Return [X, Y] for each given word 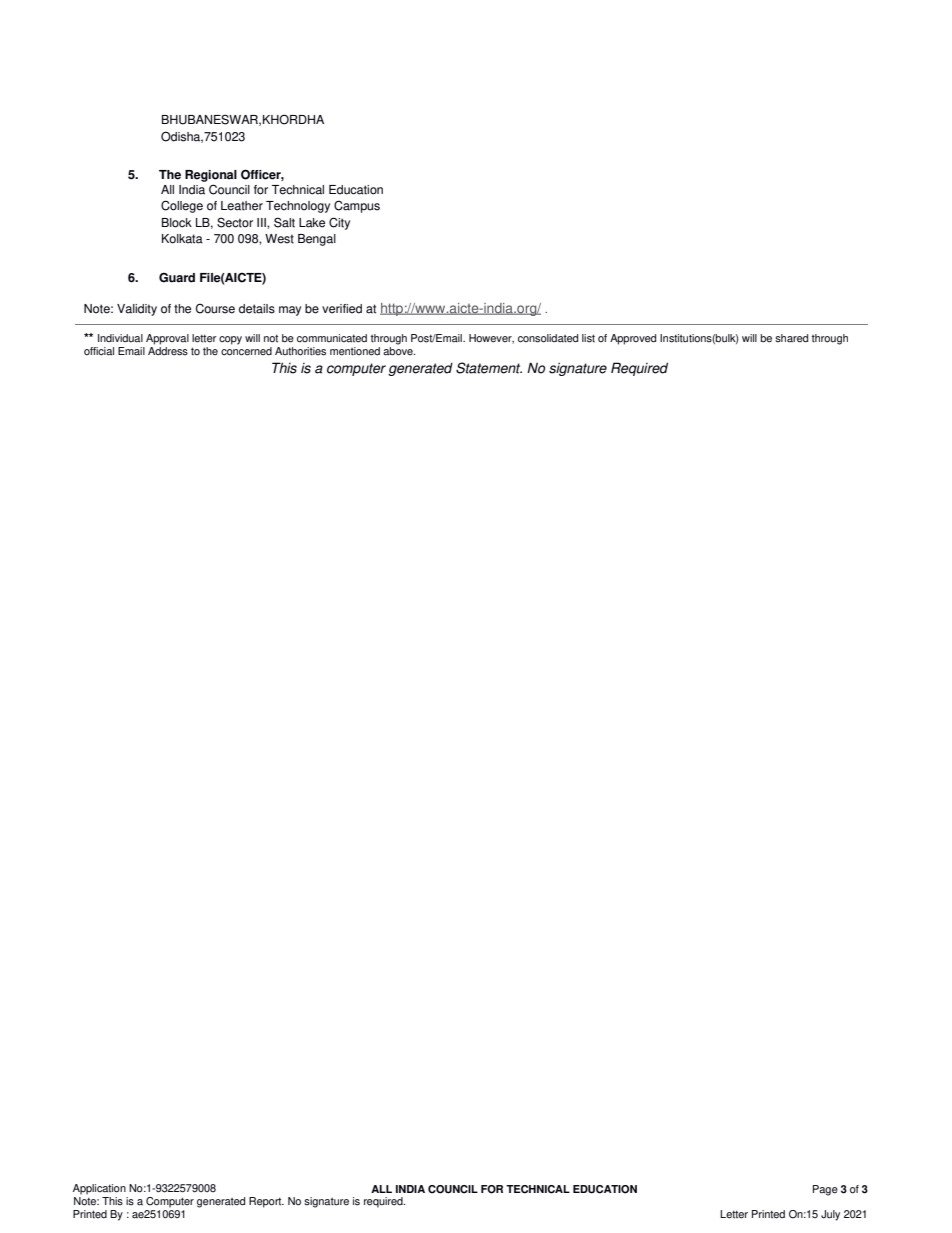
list [588, 338]
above [399, 350]
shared [791, 338]
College [182, 206]
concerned [246, 350]
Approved [633, 339]
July [830, 1215]
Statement [489, 368]
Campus [357, 206]
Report [266, 1202]
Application [99, 1189]
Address [168, 350]
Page [825, 1190]
